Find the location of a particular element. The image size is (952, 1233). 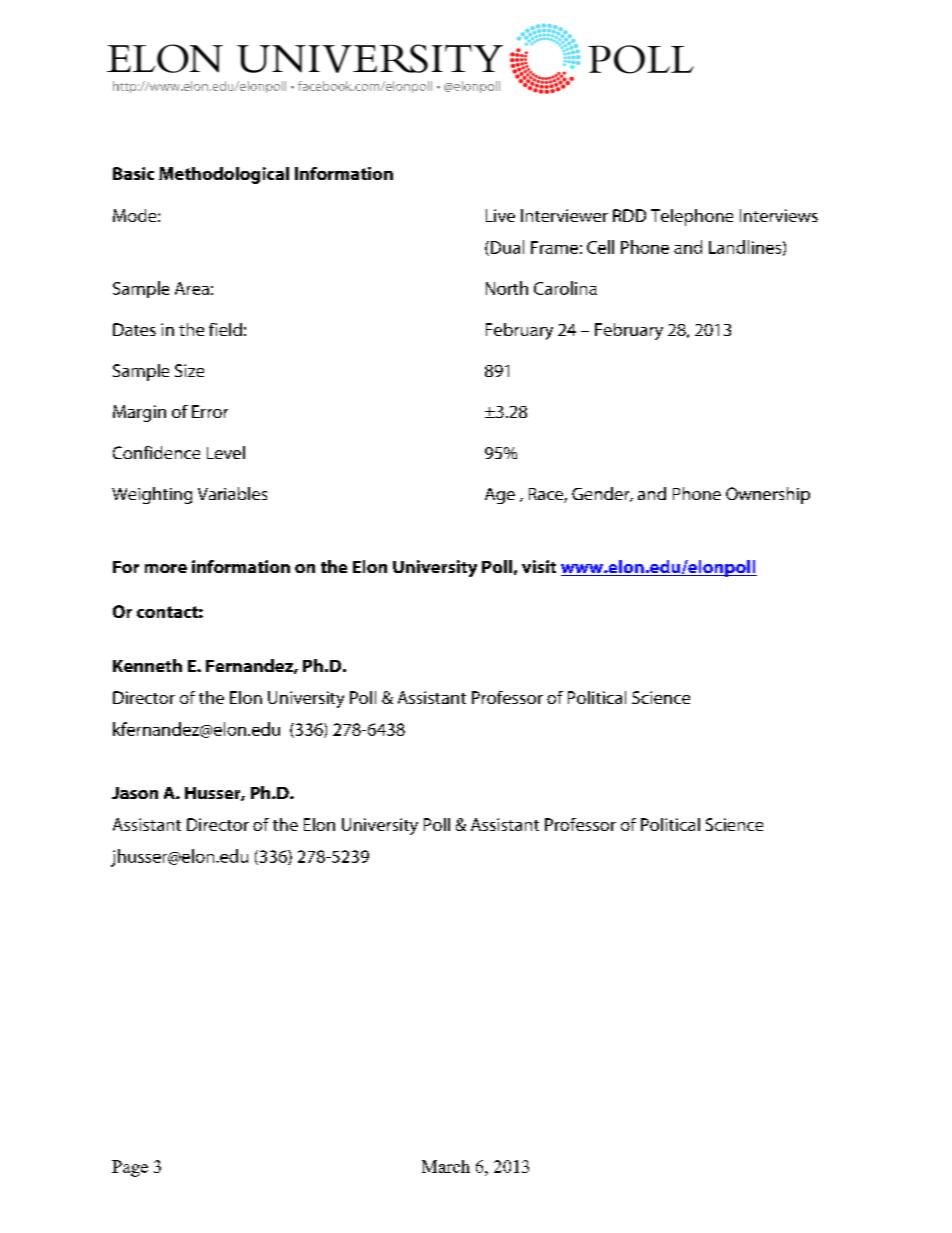

Ownership is located at coordinates (768, 495).
